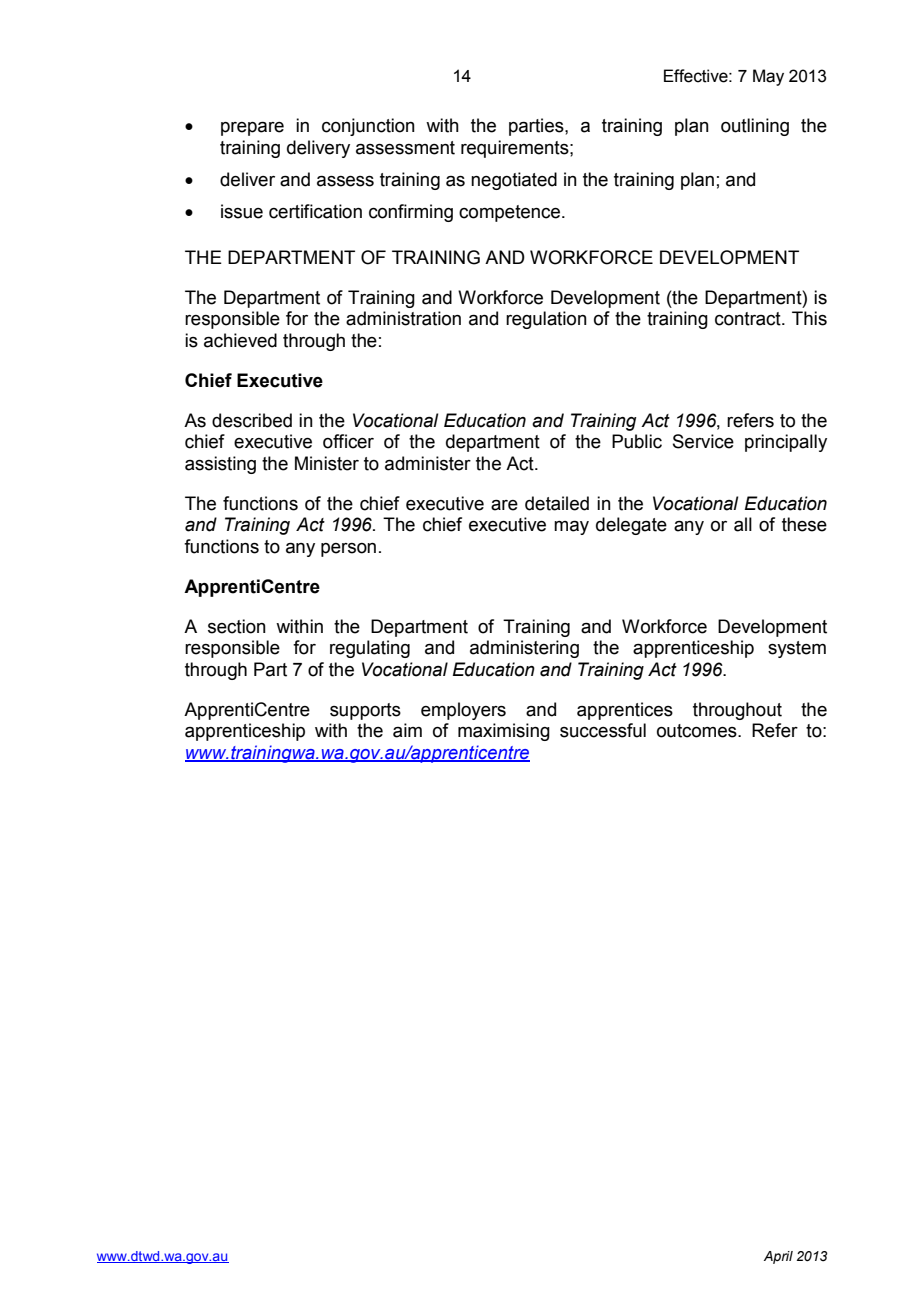 The height and width of the screenshot is (1308, 924). Describe the element at coordinates (698, 731) in the screenshot. I see `outcomes` at that location.
